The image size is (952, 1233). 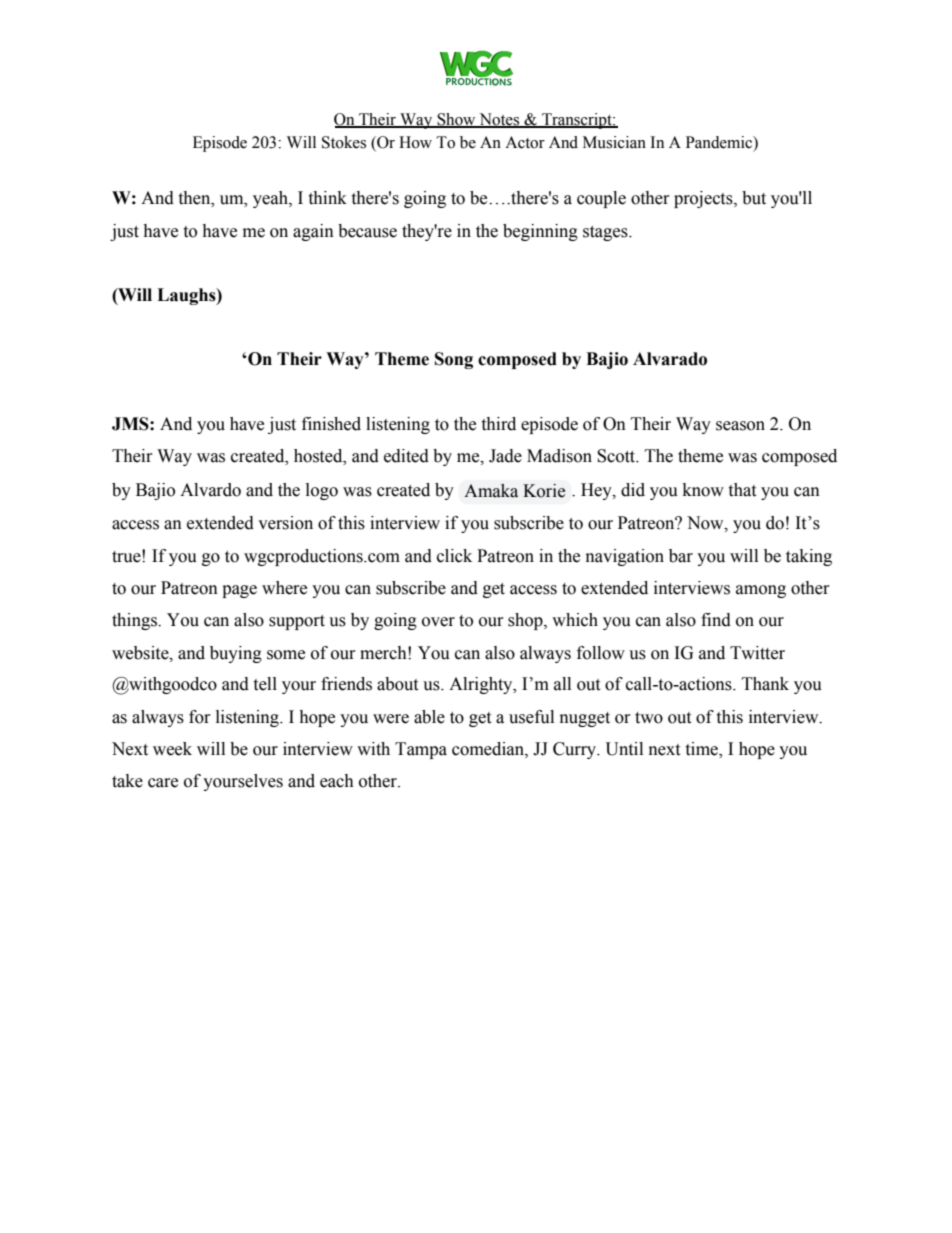 What do you see at coordinates (716, 620) in the document?
I see `find` at bounding box center [716, 620].
